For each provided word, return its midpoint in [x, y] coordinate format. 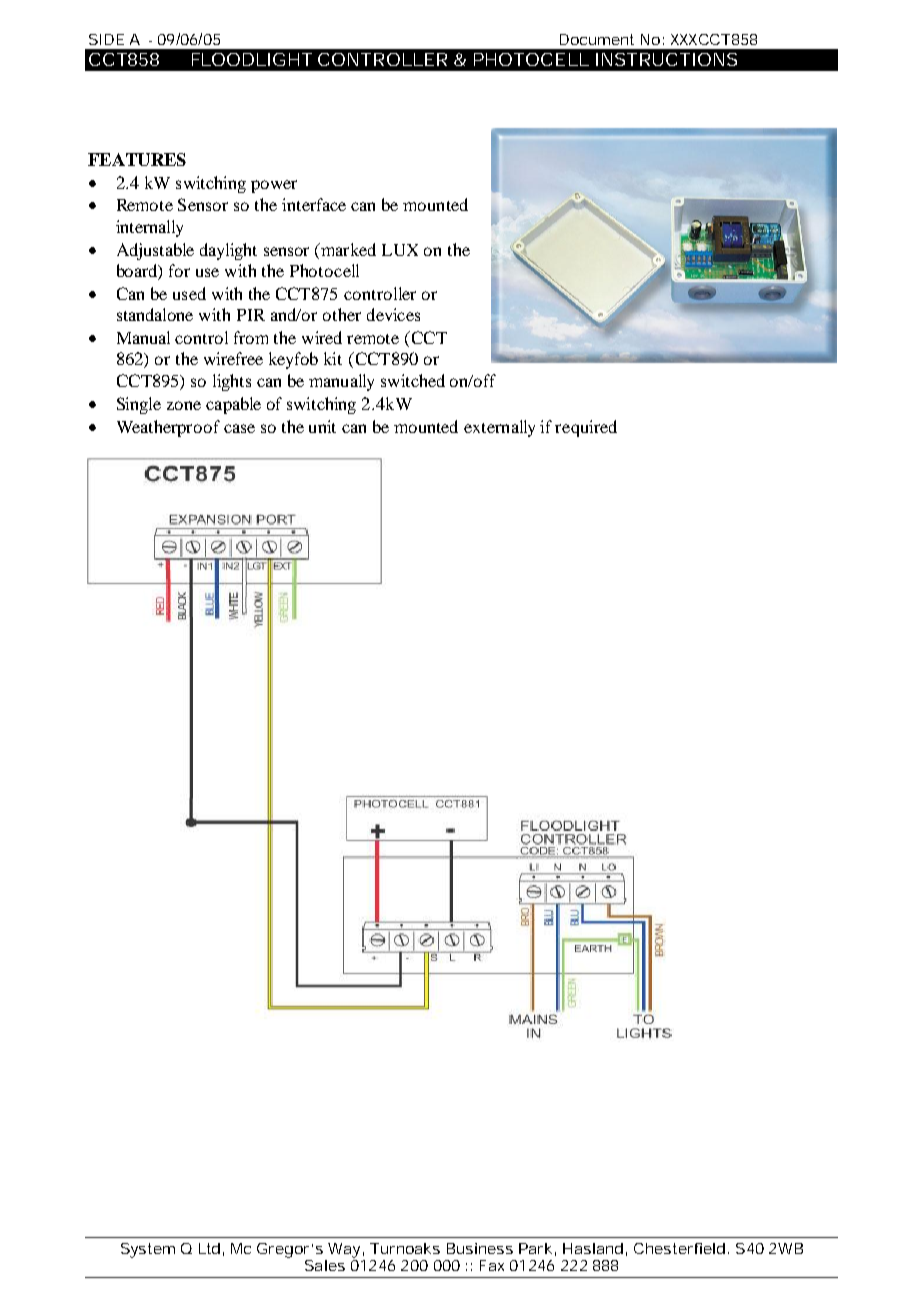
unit [322, 426]
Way [344, 1250]
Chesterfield [679, 1248]
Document [597, 39]
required [586, 428]
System [148, 1250]
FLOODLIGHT [252, 59]
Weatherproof [168, 428]
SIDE [106, 39]
